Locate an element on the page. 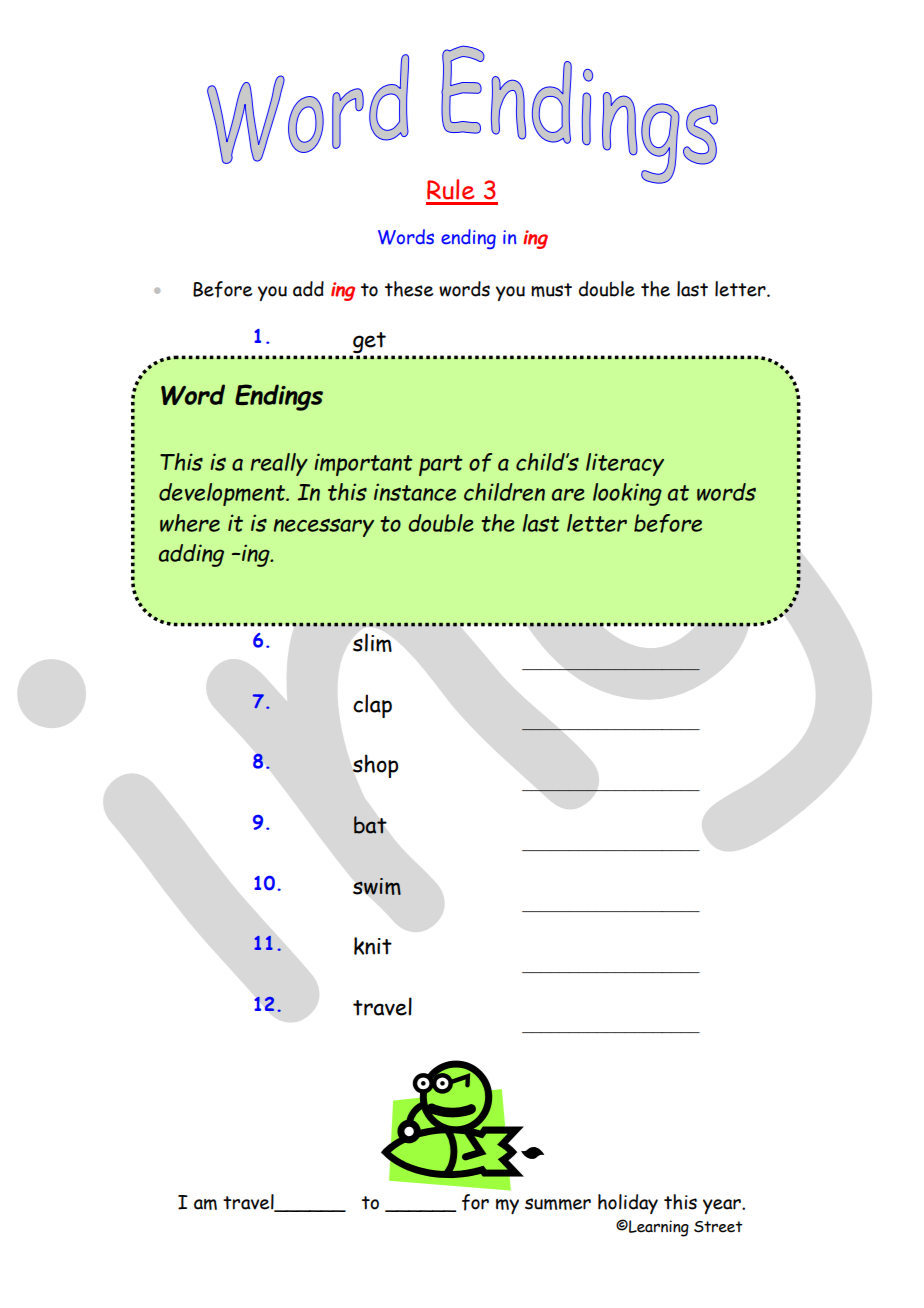 The height and width of the document is (1308, 924). must is located at coordinates (551, 290).
